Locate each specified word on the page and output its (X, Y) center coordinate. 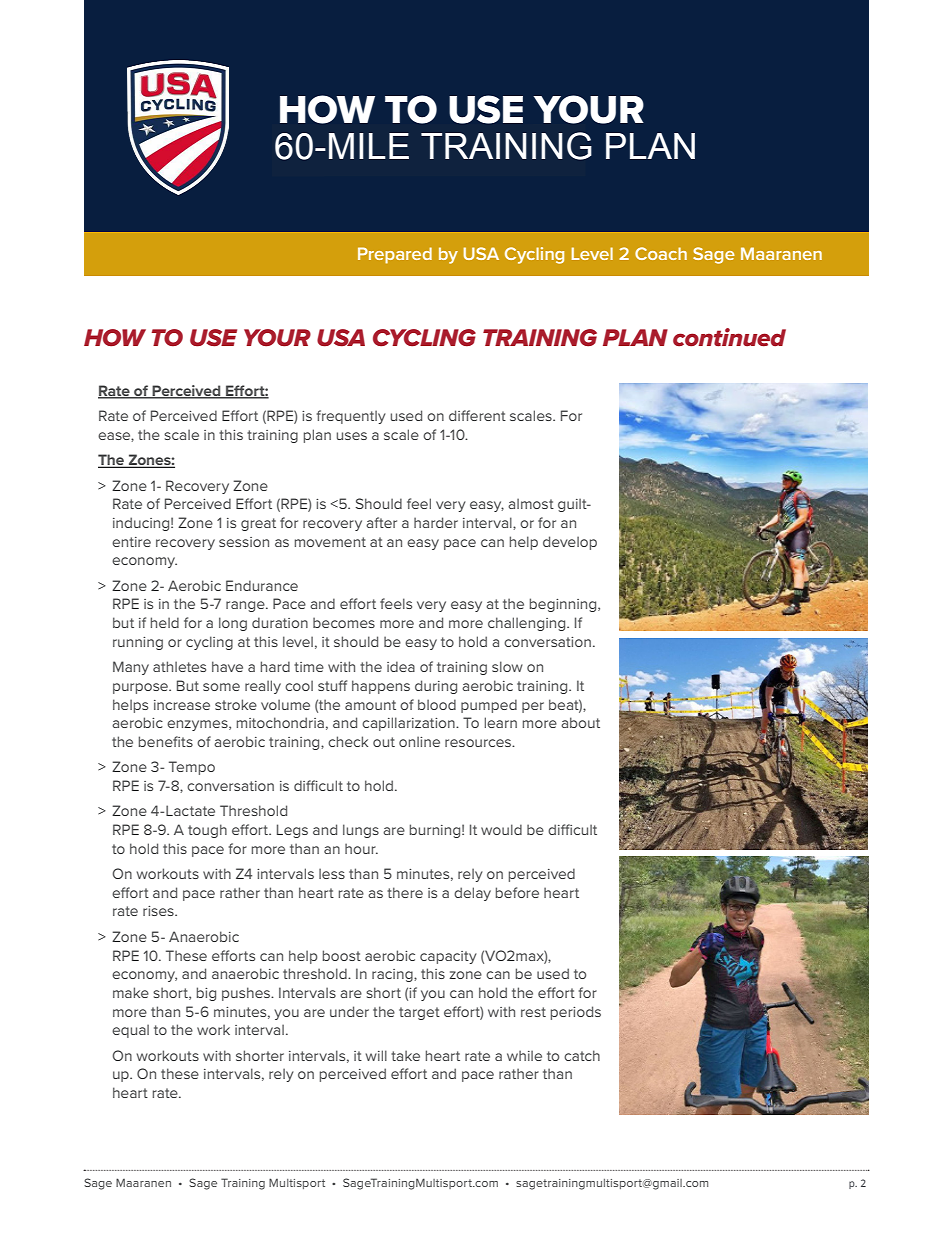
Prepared (395, 255)
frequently (351, 417)
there (405, 892)
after (381, 522)
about (580, 722)
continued (729, 337)
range (246, 606)
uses (352, 436)
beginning (564, 605)
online (419, 741)
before (517, 892)
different (477, 415)
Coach (661, 253)
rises (159, 911)
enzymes (198, 725)
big (206, 994)
